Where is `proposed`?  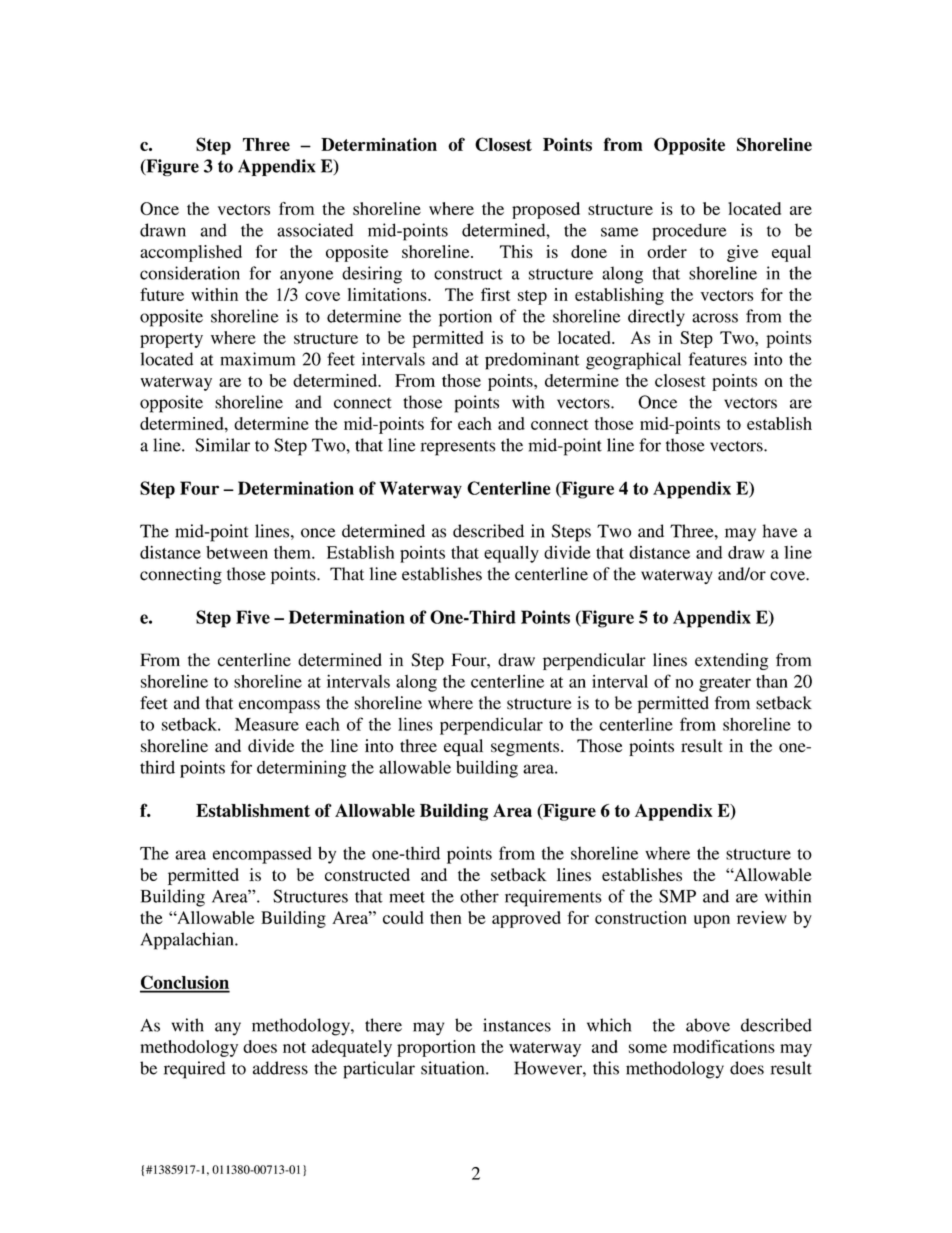
proposed is located at coordinates (546, 210).
